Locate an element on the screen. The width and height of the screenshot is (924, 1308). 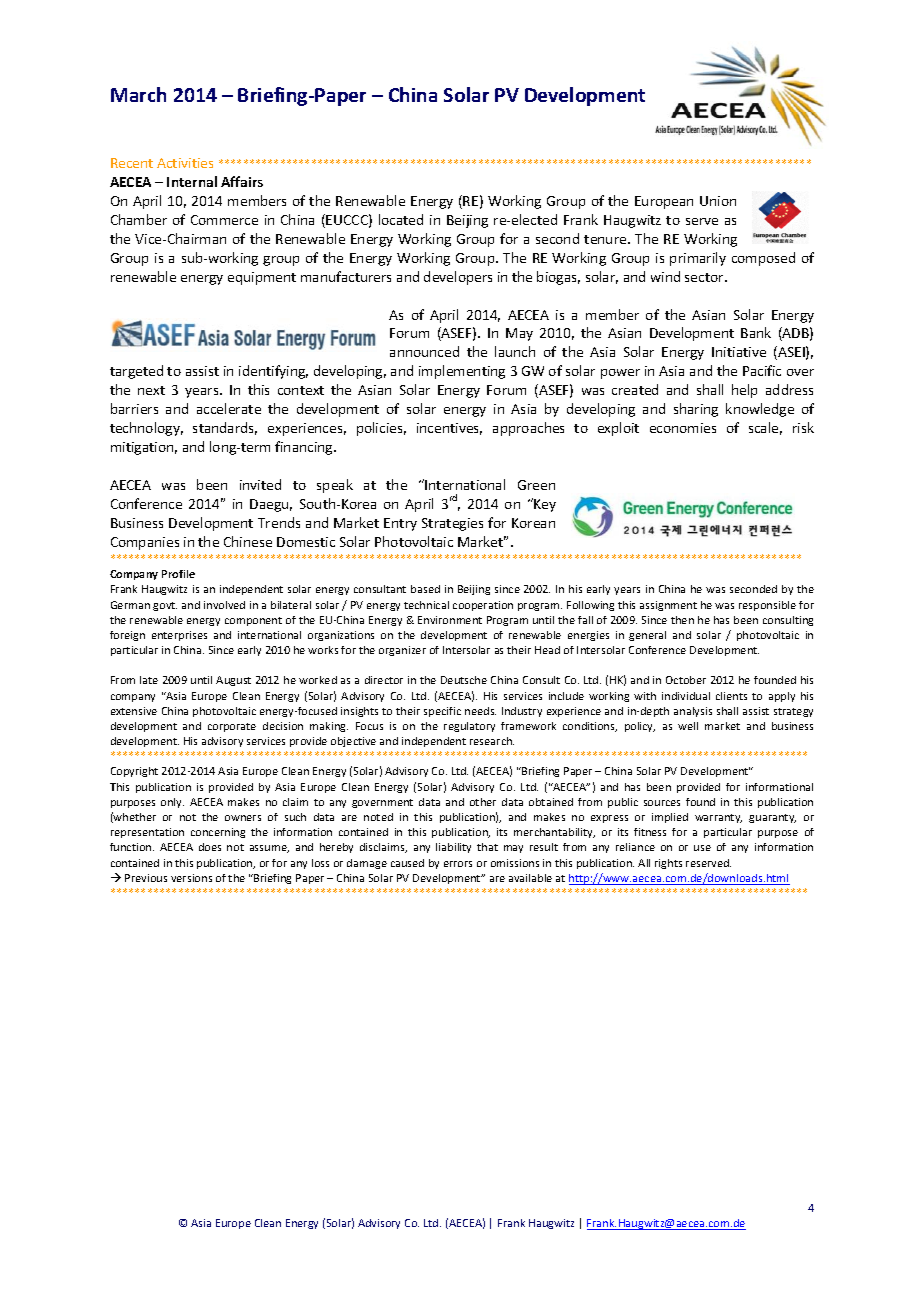
liability is located at coordinates (453, 848).
